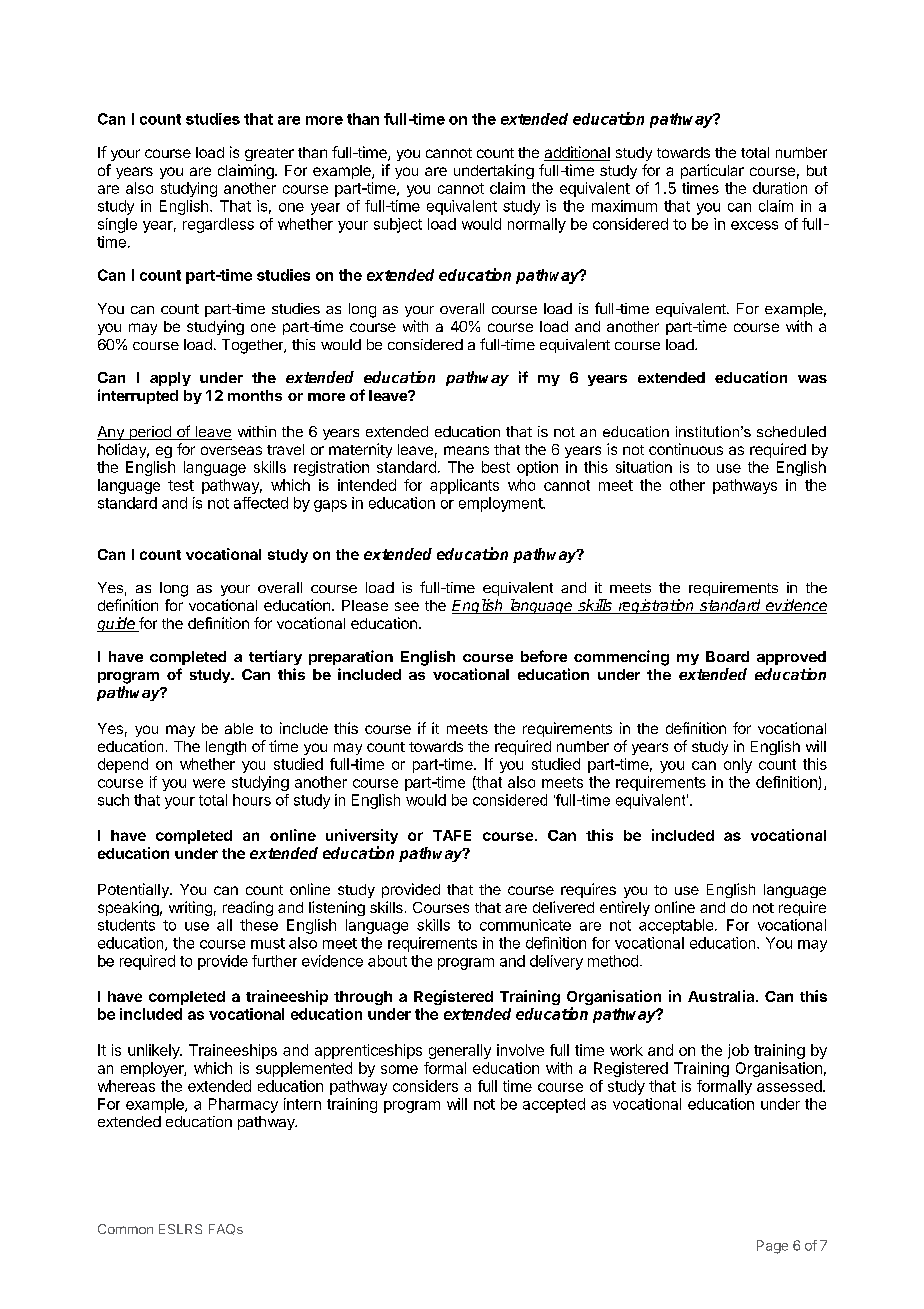  I want to click on entirely, so click(625, 908).
